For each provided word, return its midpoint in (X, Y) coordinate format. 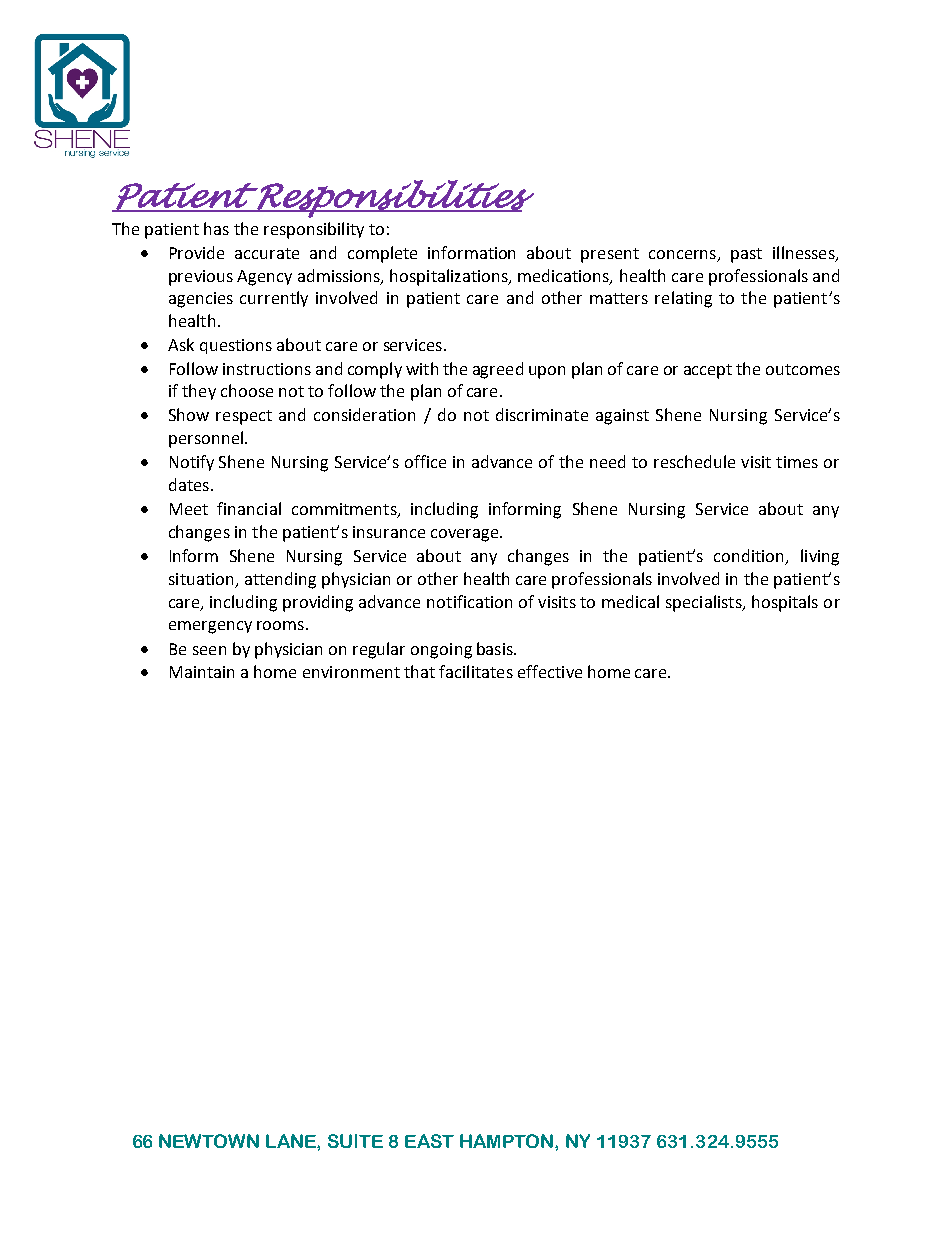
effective (550, 671)
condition (750, 557)
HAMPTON (508, 1141)
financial (249, 508)
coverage (466, 535)
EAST (429, 1141)
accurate (267, 253)
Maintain (202, 672)
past (746, 255)
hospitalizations (450, 277)
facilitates (476, 671)
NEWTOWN (209, 1141)
